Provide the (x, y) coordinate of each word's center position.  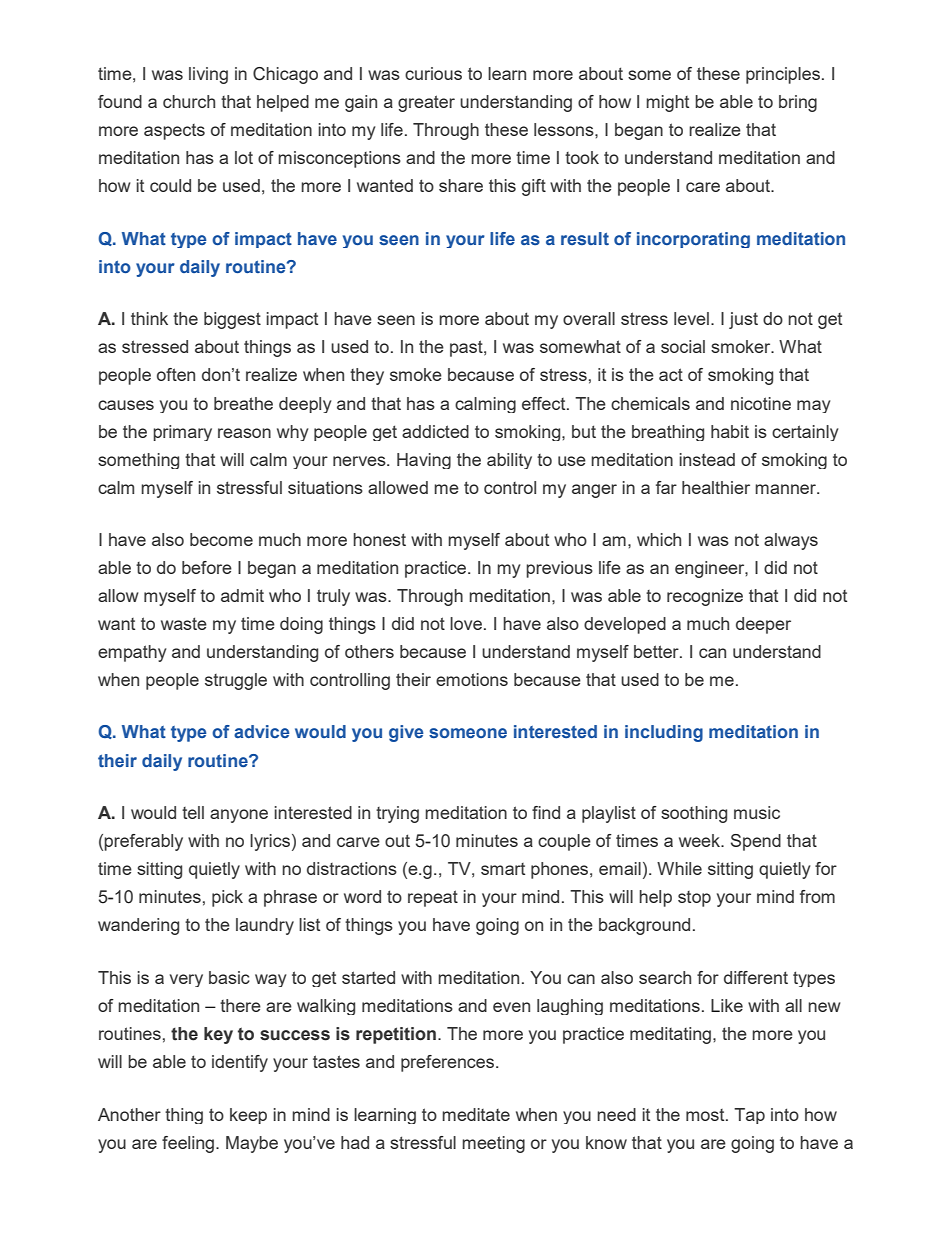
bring (798, 103)
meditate (476, 1114)
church (189, 101)
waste (184, 623)
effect (545, 403)
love (466, 623)
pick (227, 898)
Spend (756, 842)
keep (248, 1116)
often (176, 374)
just (743, 320)
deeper (763, 625)
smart (503, 869)
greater (426, 103)
